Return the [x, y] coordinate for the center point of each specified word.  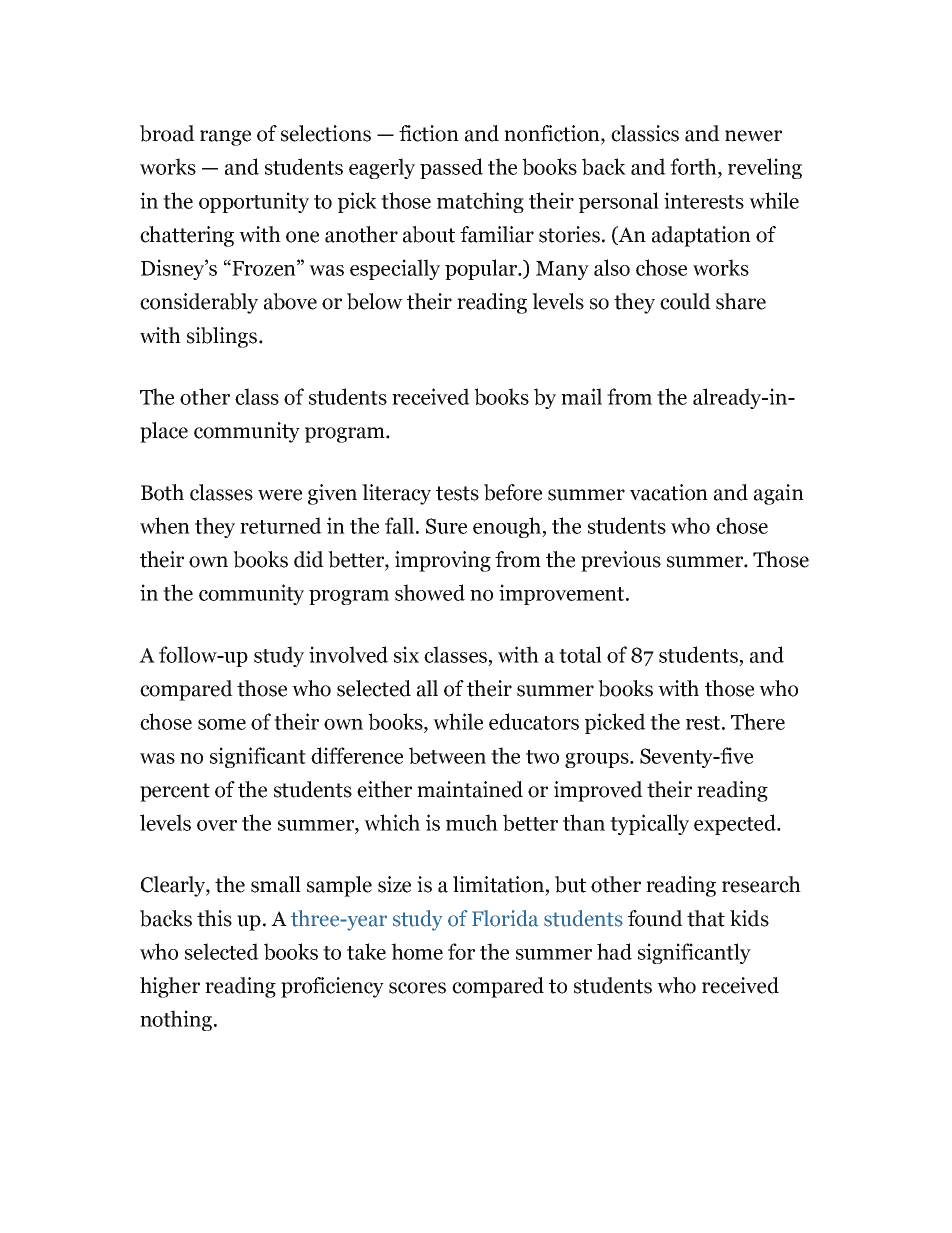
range [225, 138]
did [309, 559]
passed [451, 168]
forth [694, 166]
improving [443, 561]
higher [170, 987]
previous [621, 561]
